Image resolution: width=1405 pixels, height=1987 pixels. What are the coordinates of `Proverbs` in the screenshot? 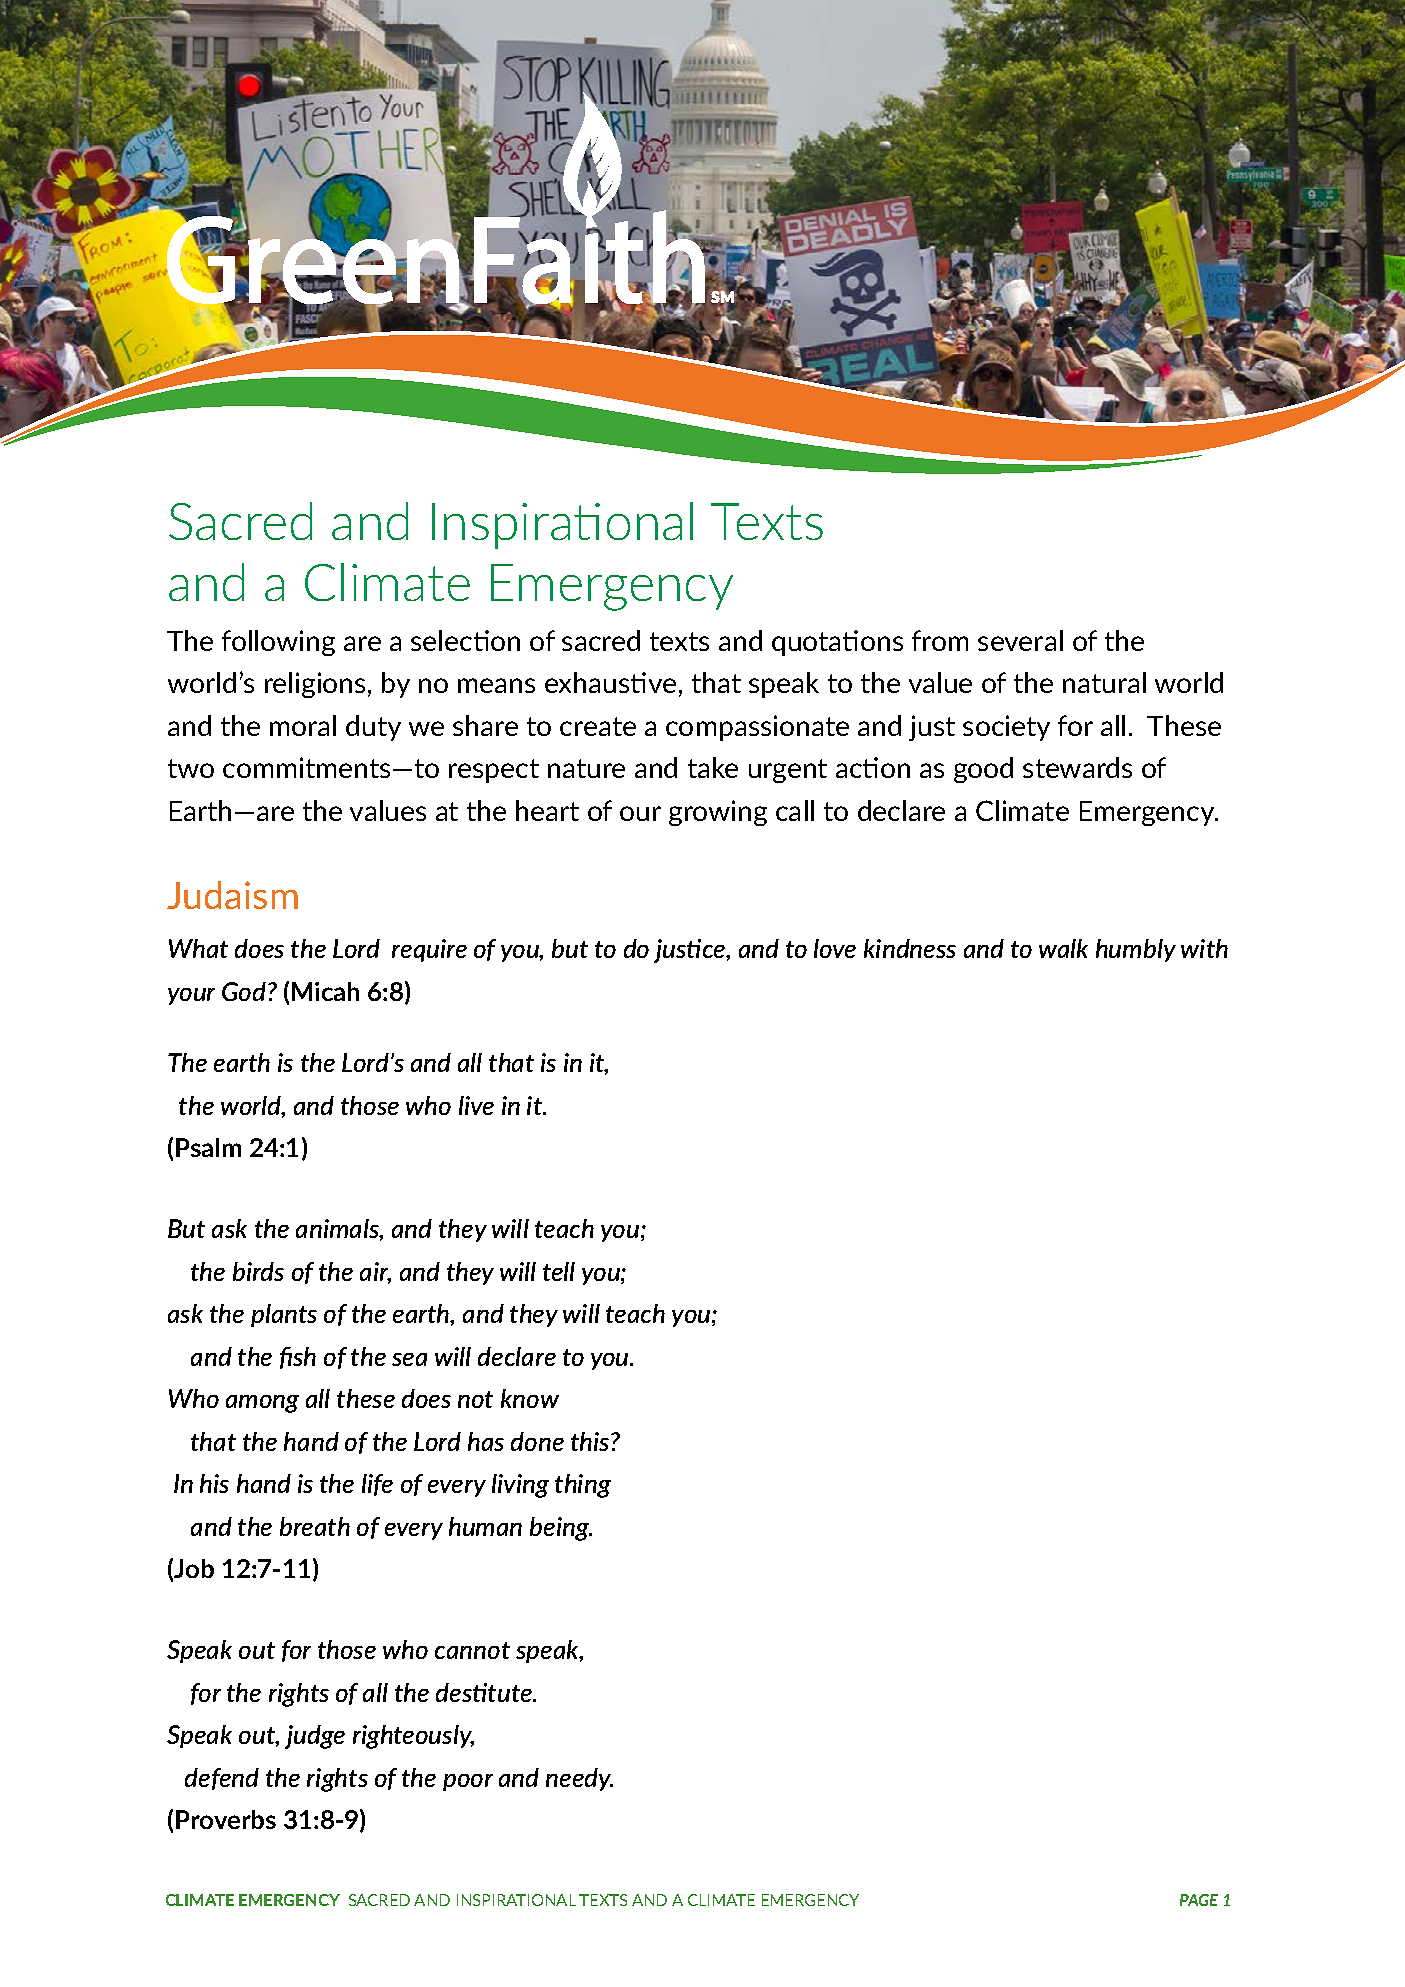 It's located at (226, 1819).
